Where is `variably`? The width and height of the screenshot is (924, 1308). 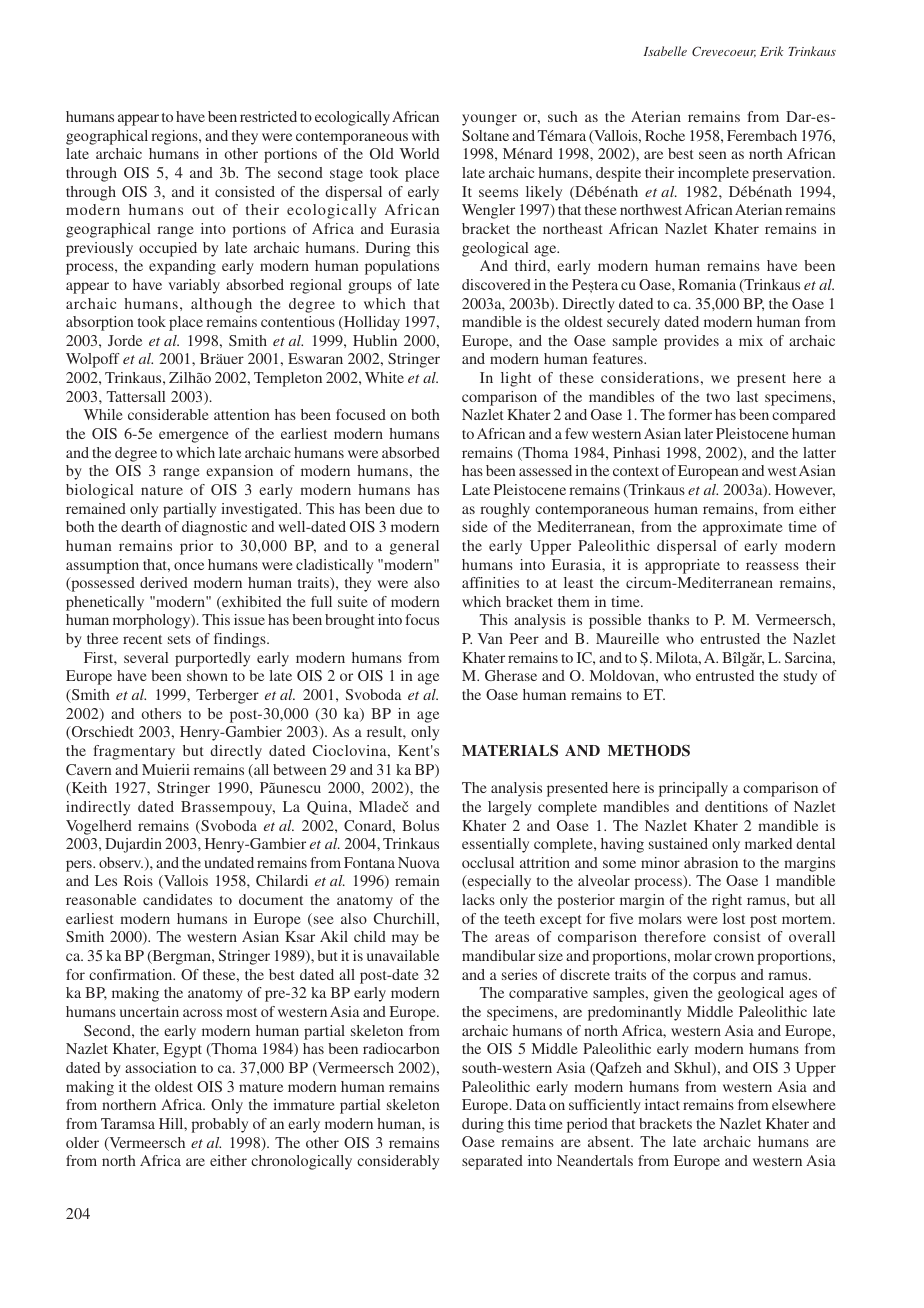 variably is located at coordinates (194, 286).
